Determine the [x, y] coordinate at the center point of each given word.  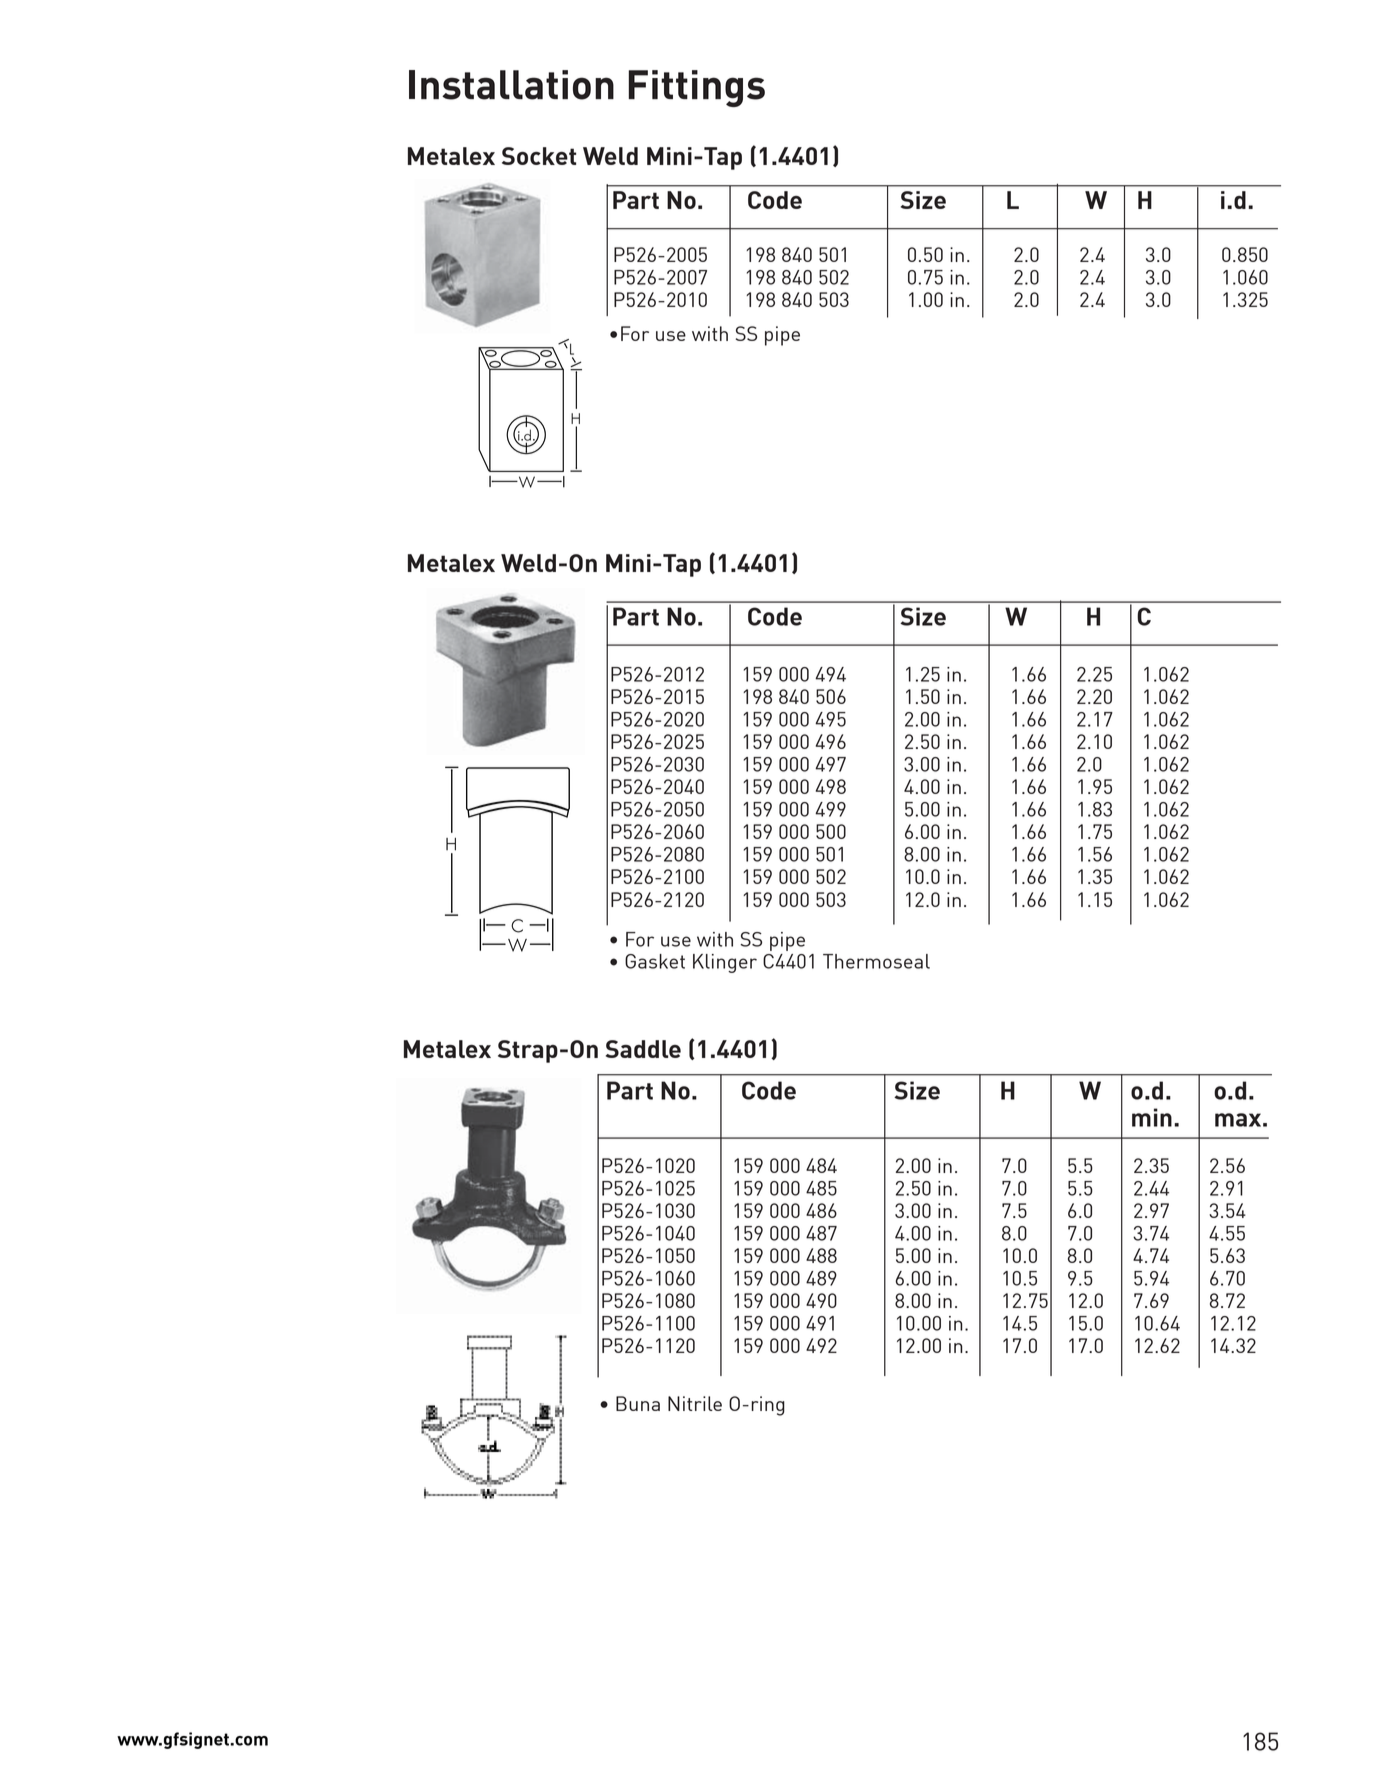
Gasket [655, 961]
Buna [638, 1403]
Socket [539, 156]
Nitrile [695, 1403]
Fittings [697, 88]
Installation [511, 85]
